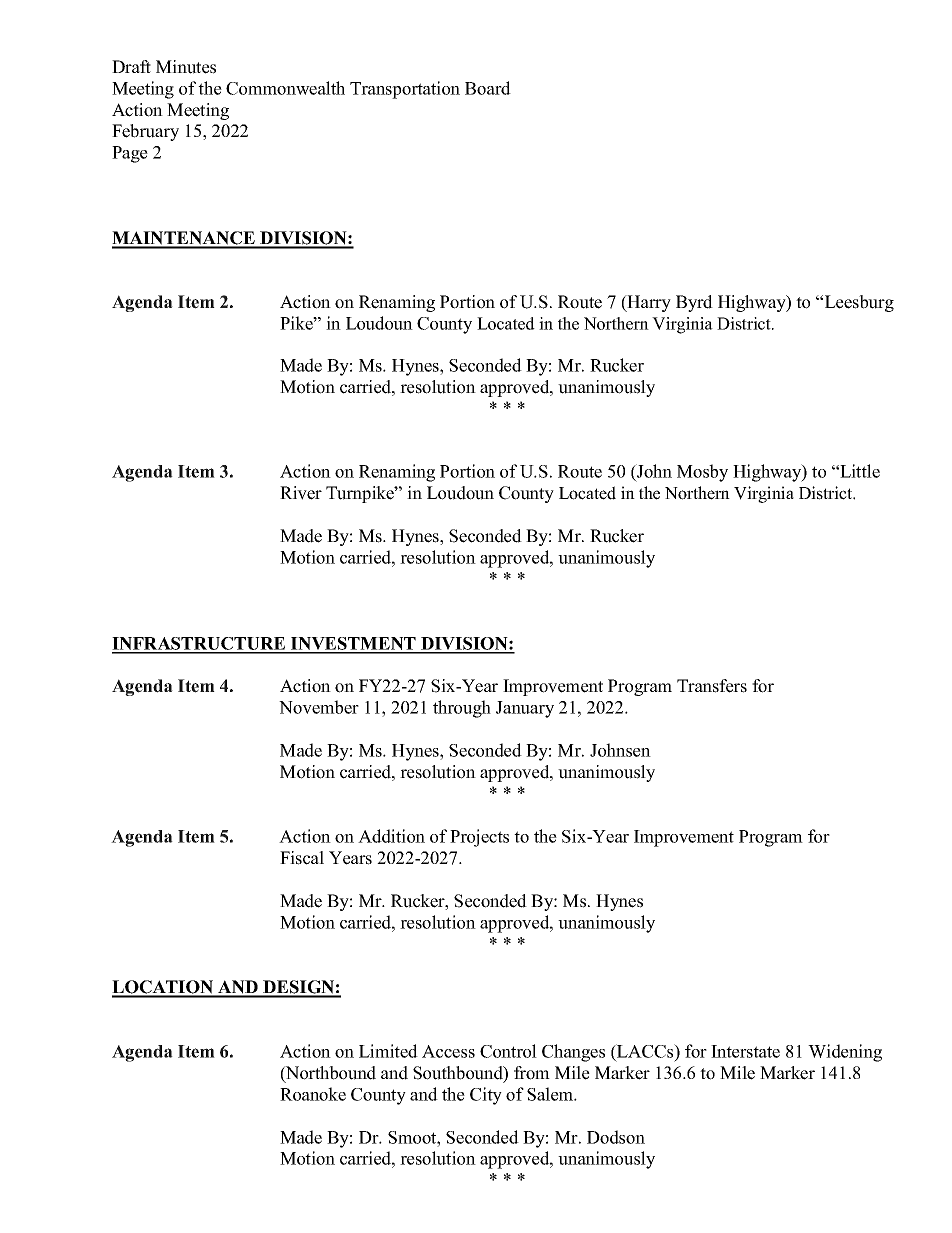 The width and height of the screenshot is (952, 1233). What do you see at coordinates (488, 88) in the screenshot?
I see `Board` at bounding box center [488, 88].
